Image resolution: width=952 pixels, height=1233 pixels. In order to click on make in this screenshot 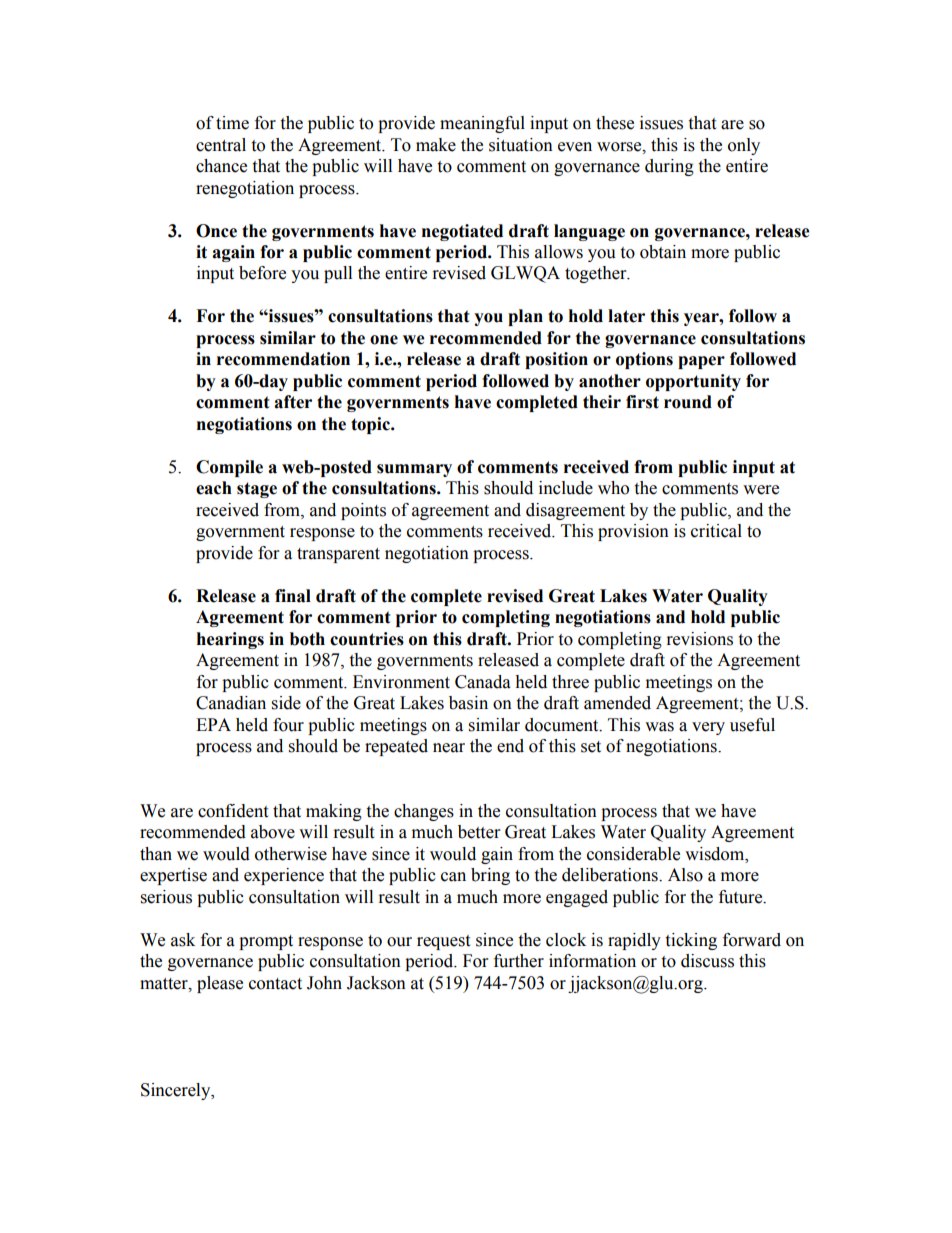, I will do `click(436, 145)`.
